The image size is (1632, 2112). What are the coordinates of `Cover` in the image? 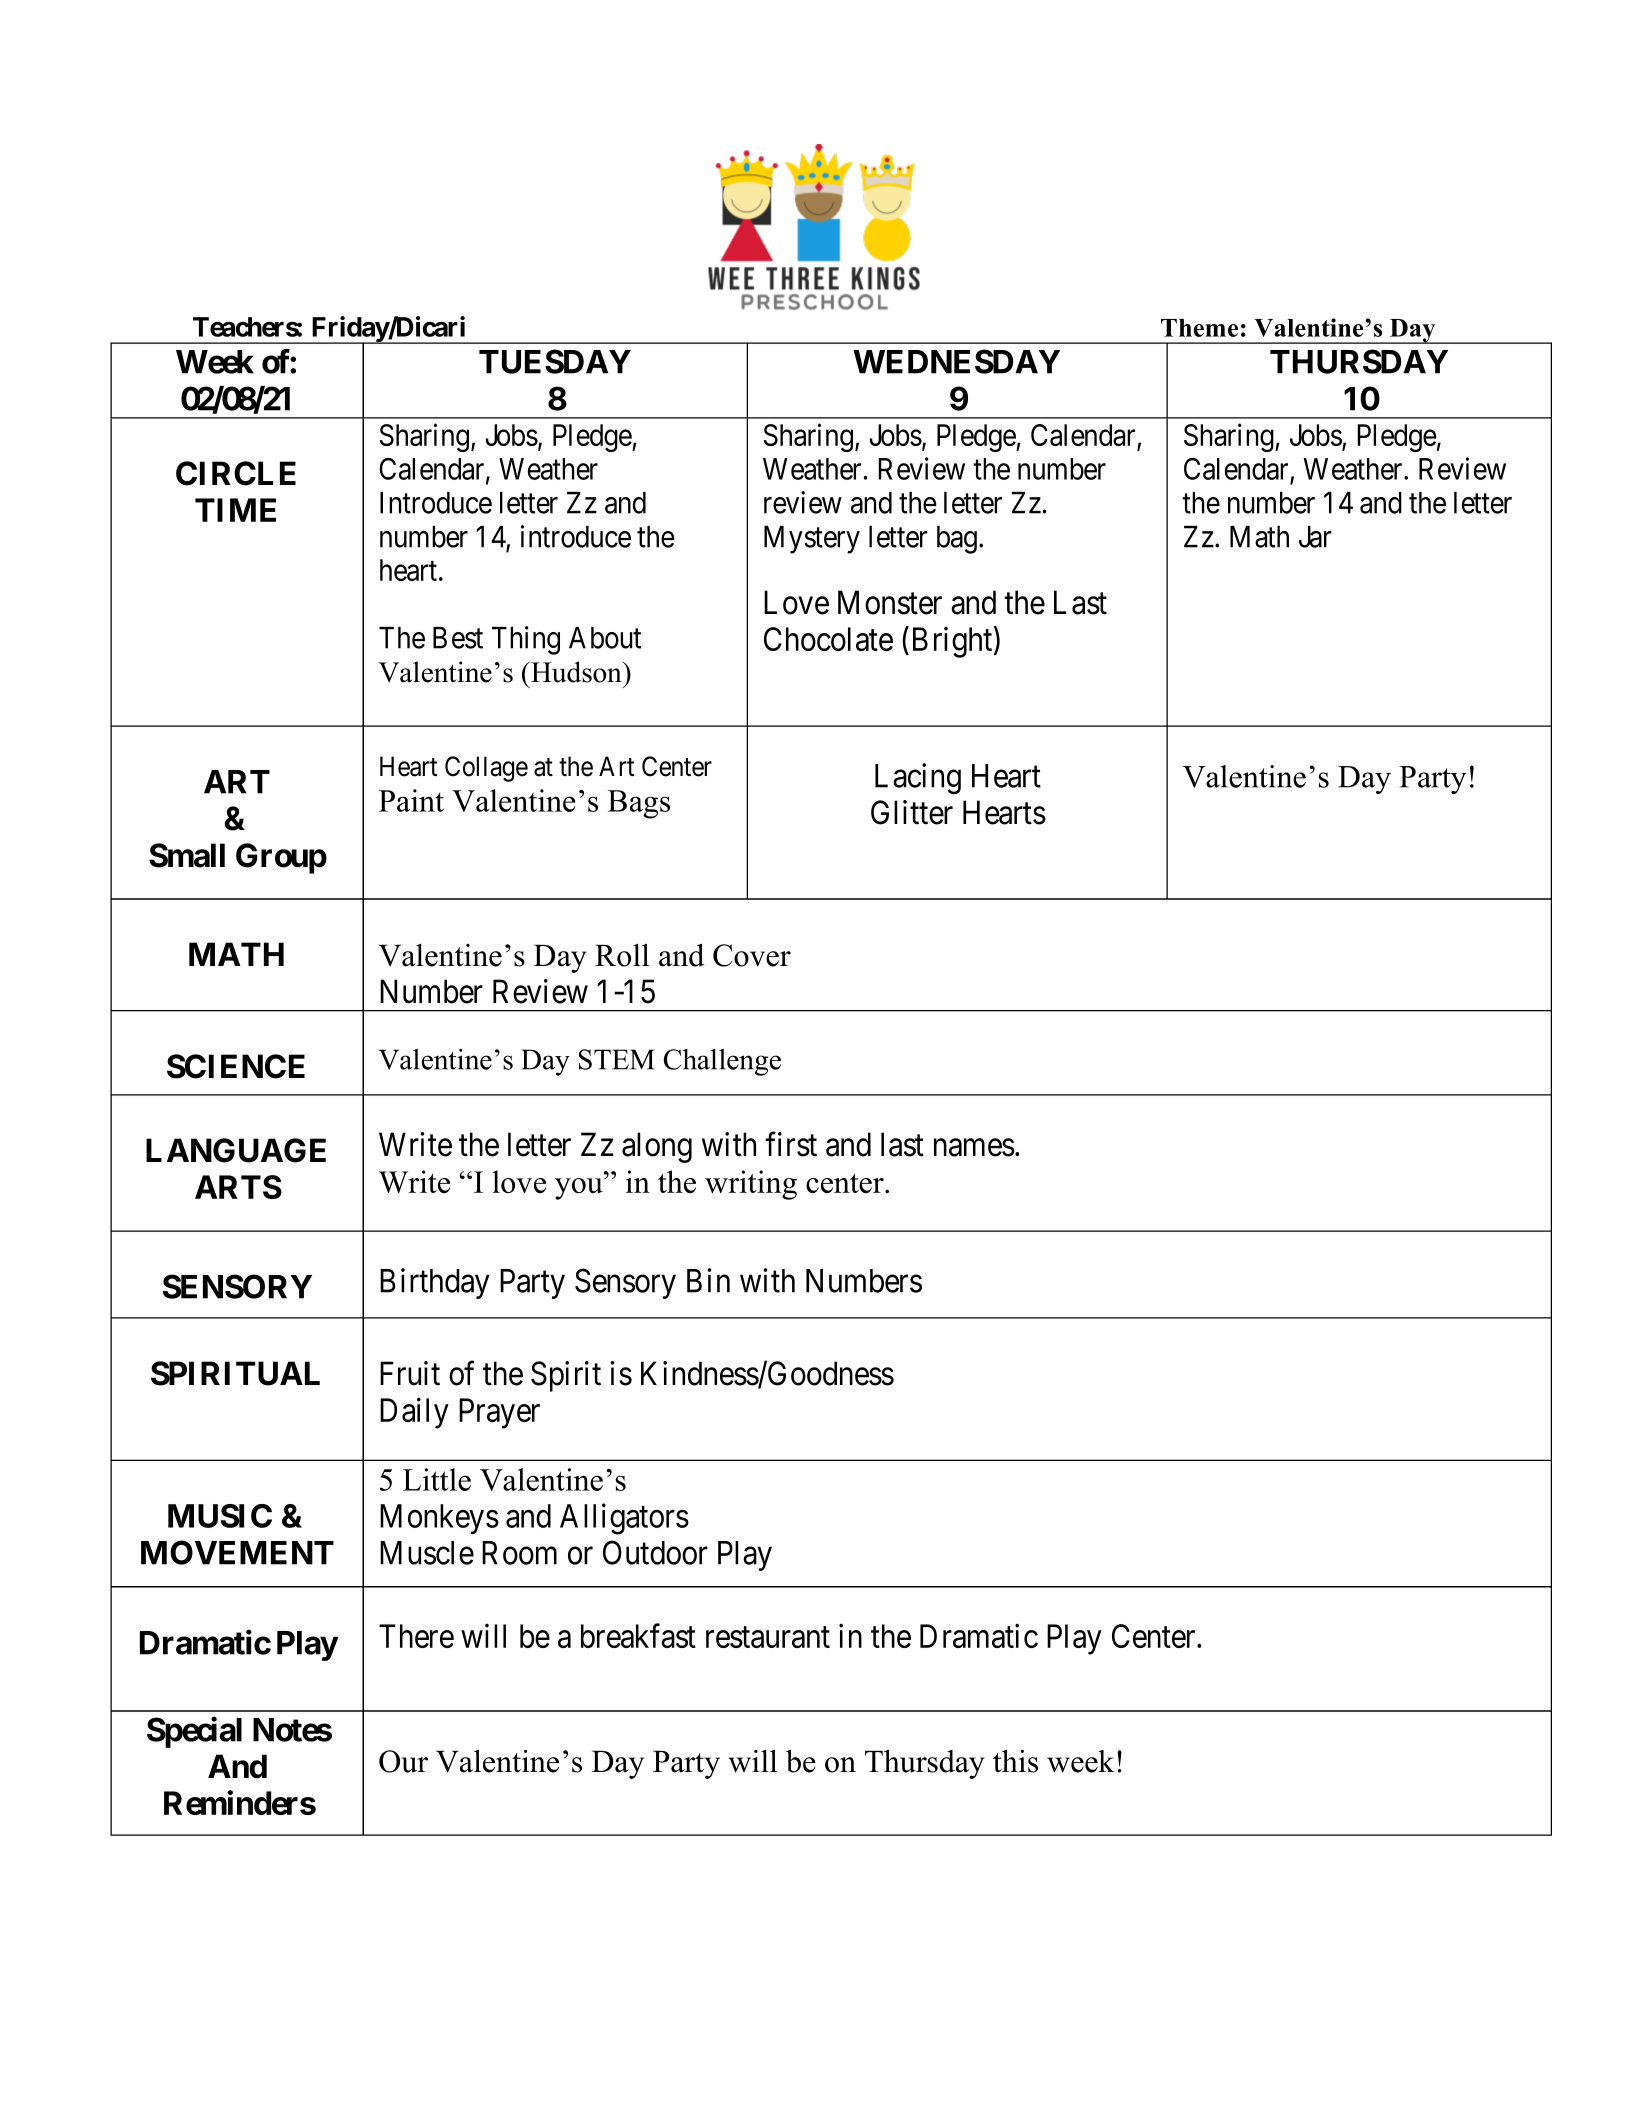 It's located at (752, 955).
